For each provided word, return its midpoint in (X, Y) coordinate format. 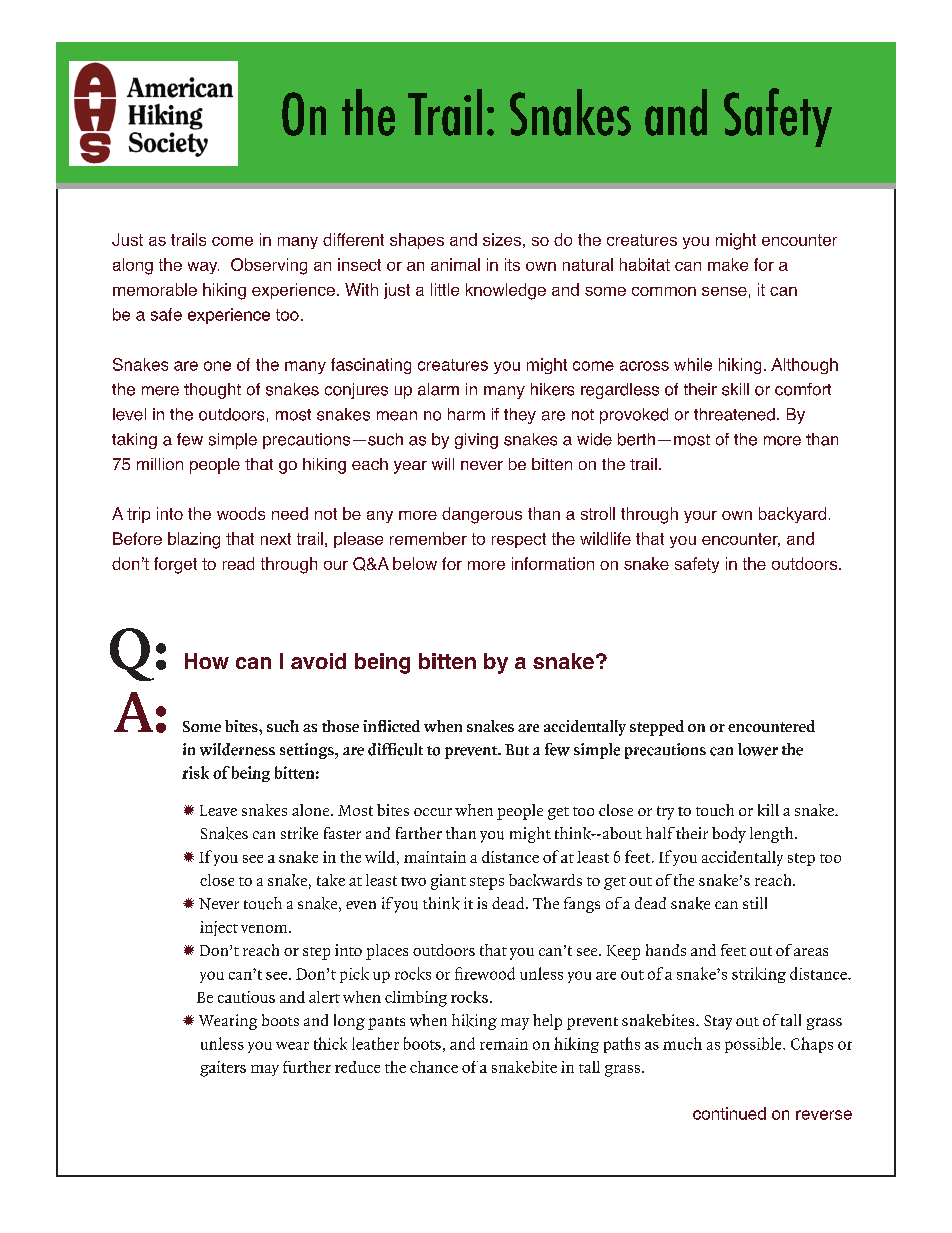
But (517, 750)
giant (448, 882)
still (755, 903)
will (443, 464)
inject (219, 928)
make (728, 264)
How (207, 661)
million (160, 464)
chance (434, 1067)
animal (455, 264)
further (307, 1067)
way (203, 268)
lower (758, 749)
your (700, 517)
